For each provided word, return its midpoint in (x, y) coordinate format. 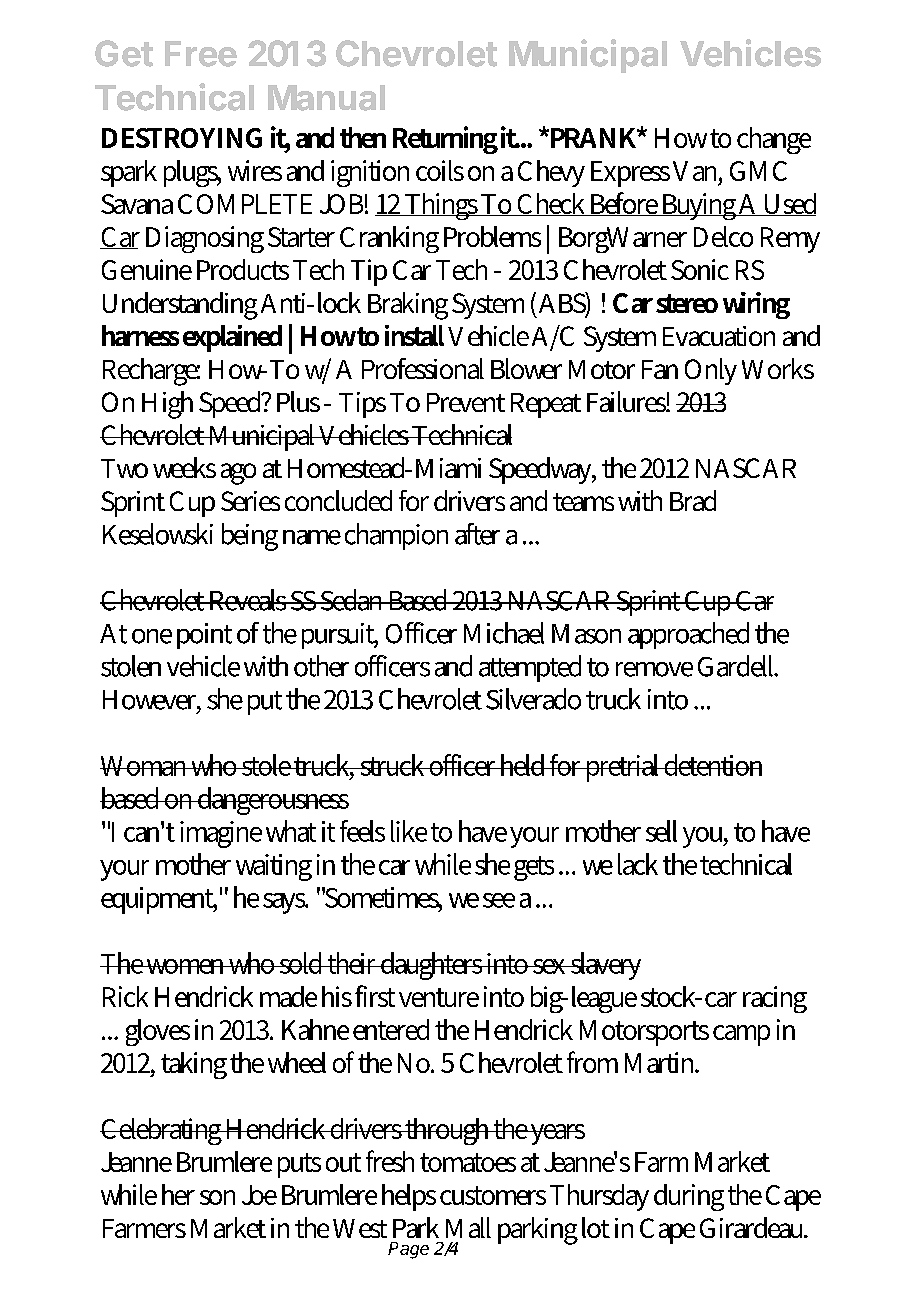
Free (201, 54)
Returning (445, 140)
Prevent (466, 402)
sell (661, 831)
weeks (184, 467)
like (409, 831)
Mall (468, 1227)
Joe (259, 1195)
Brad (693, 500)
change (774, 140)
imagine (221, 834)
